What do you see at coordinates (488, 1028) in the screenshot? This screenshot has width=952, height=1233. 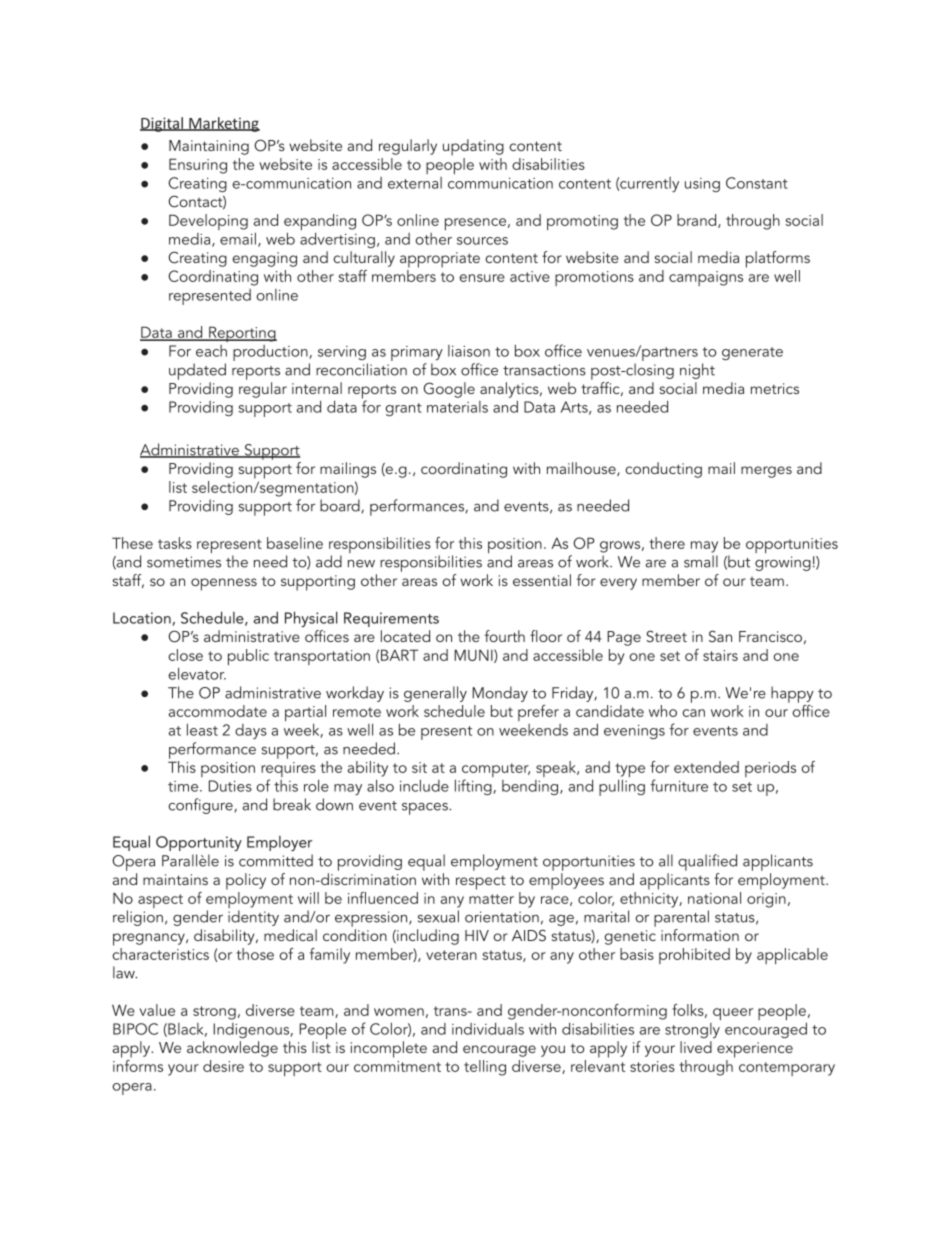 I see `individuals` at bounding box center [488, 1028].
